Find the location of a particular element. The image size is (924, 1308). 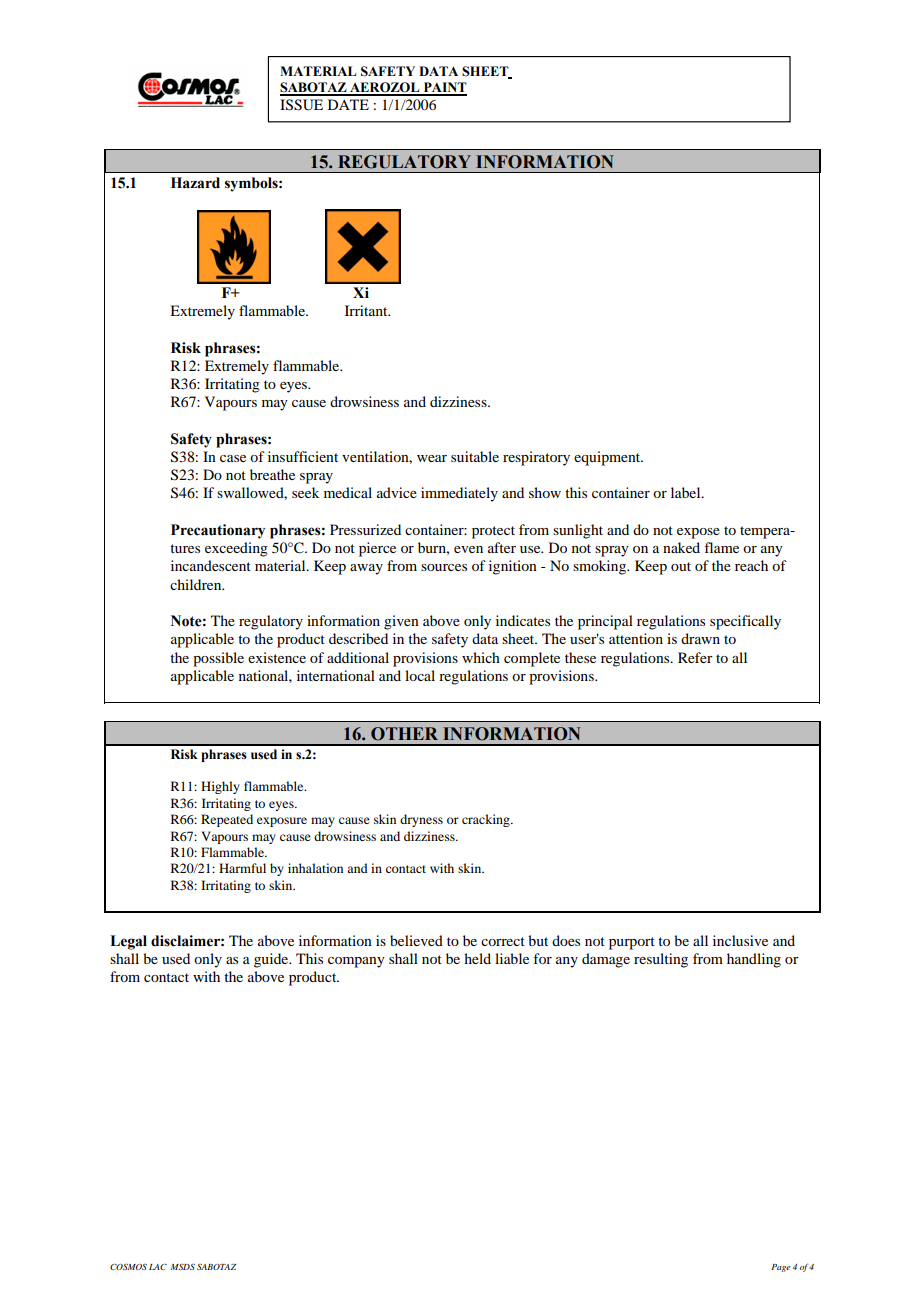

DATE is located at coordinates (348, 104).
